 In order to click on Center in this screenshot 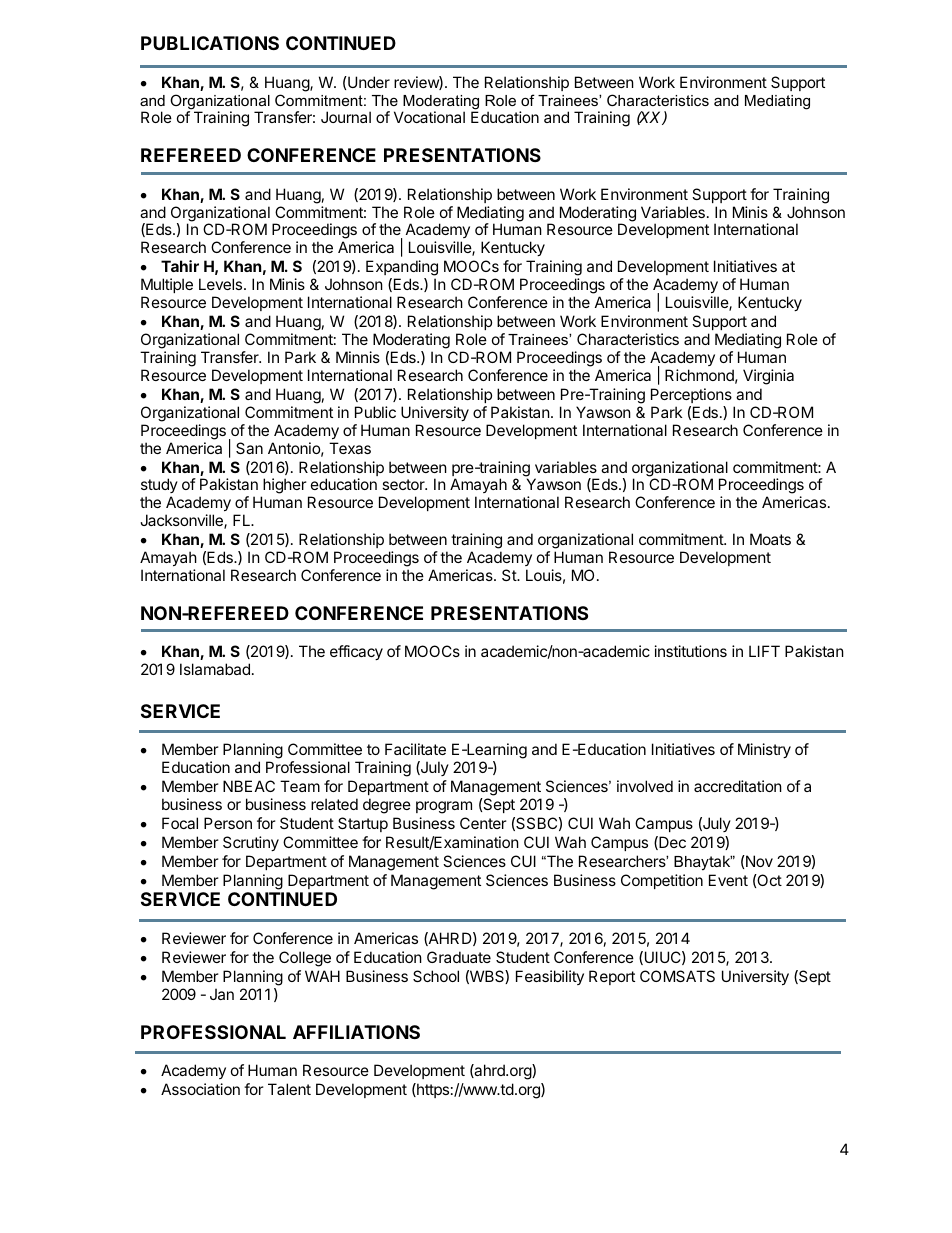, I will do `click(483, 823)`.
